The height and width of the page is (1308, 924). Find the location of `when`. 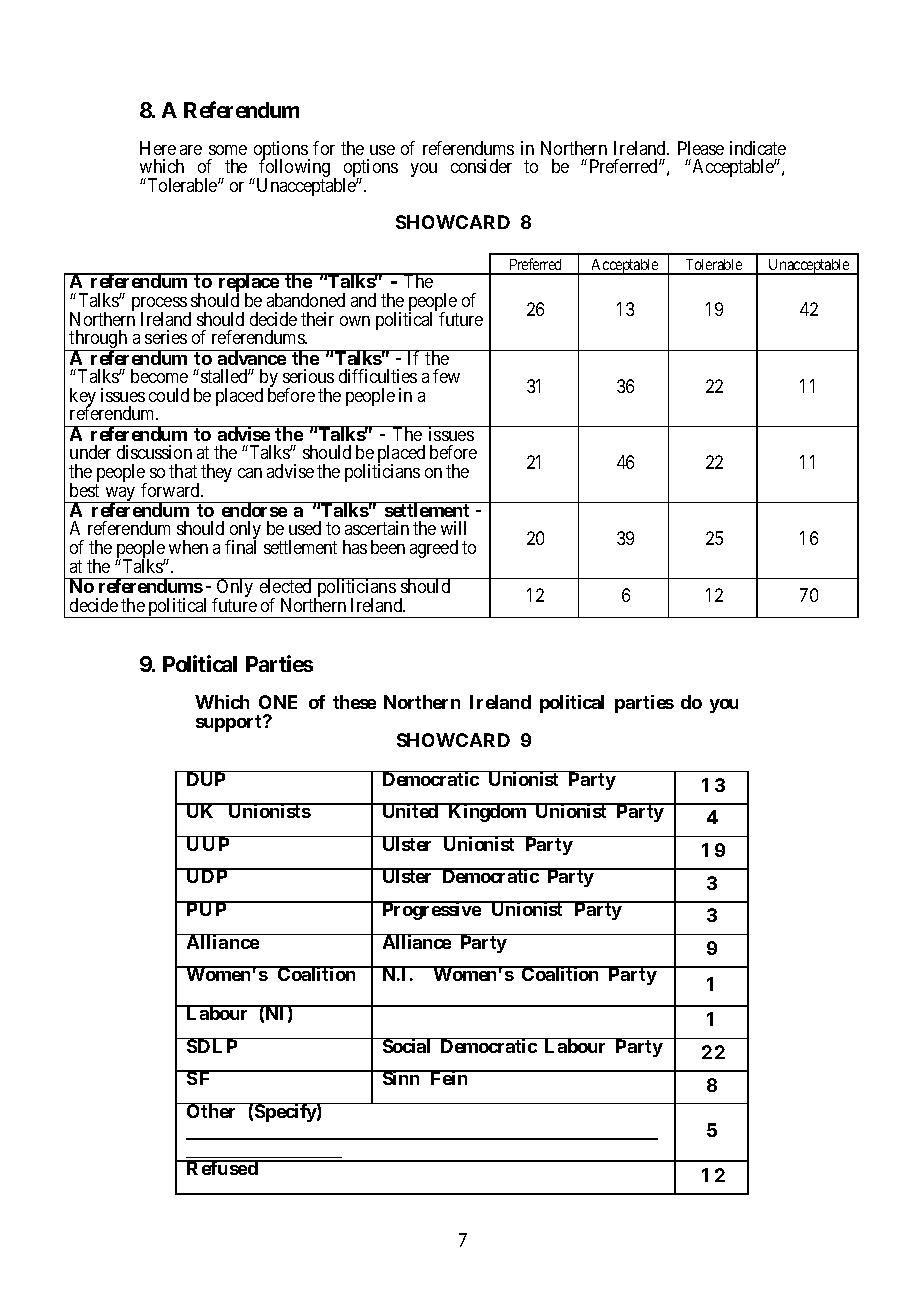

when is located at coordinates (188, 547).
